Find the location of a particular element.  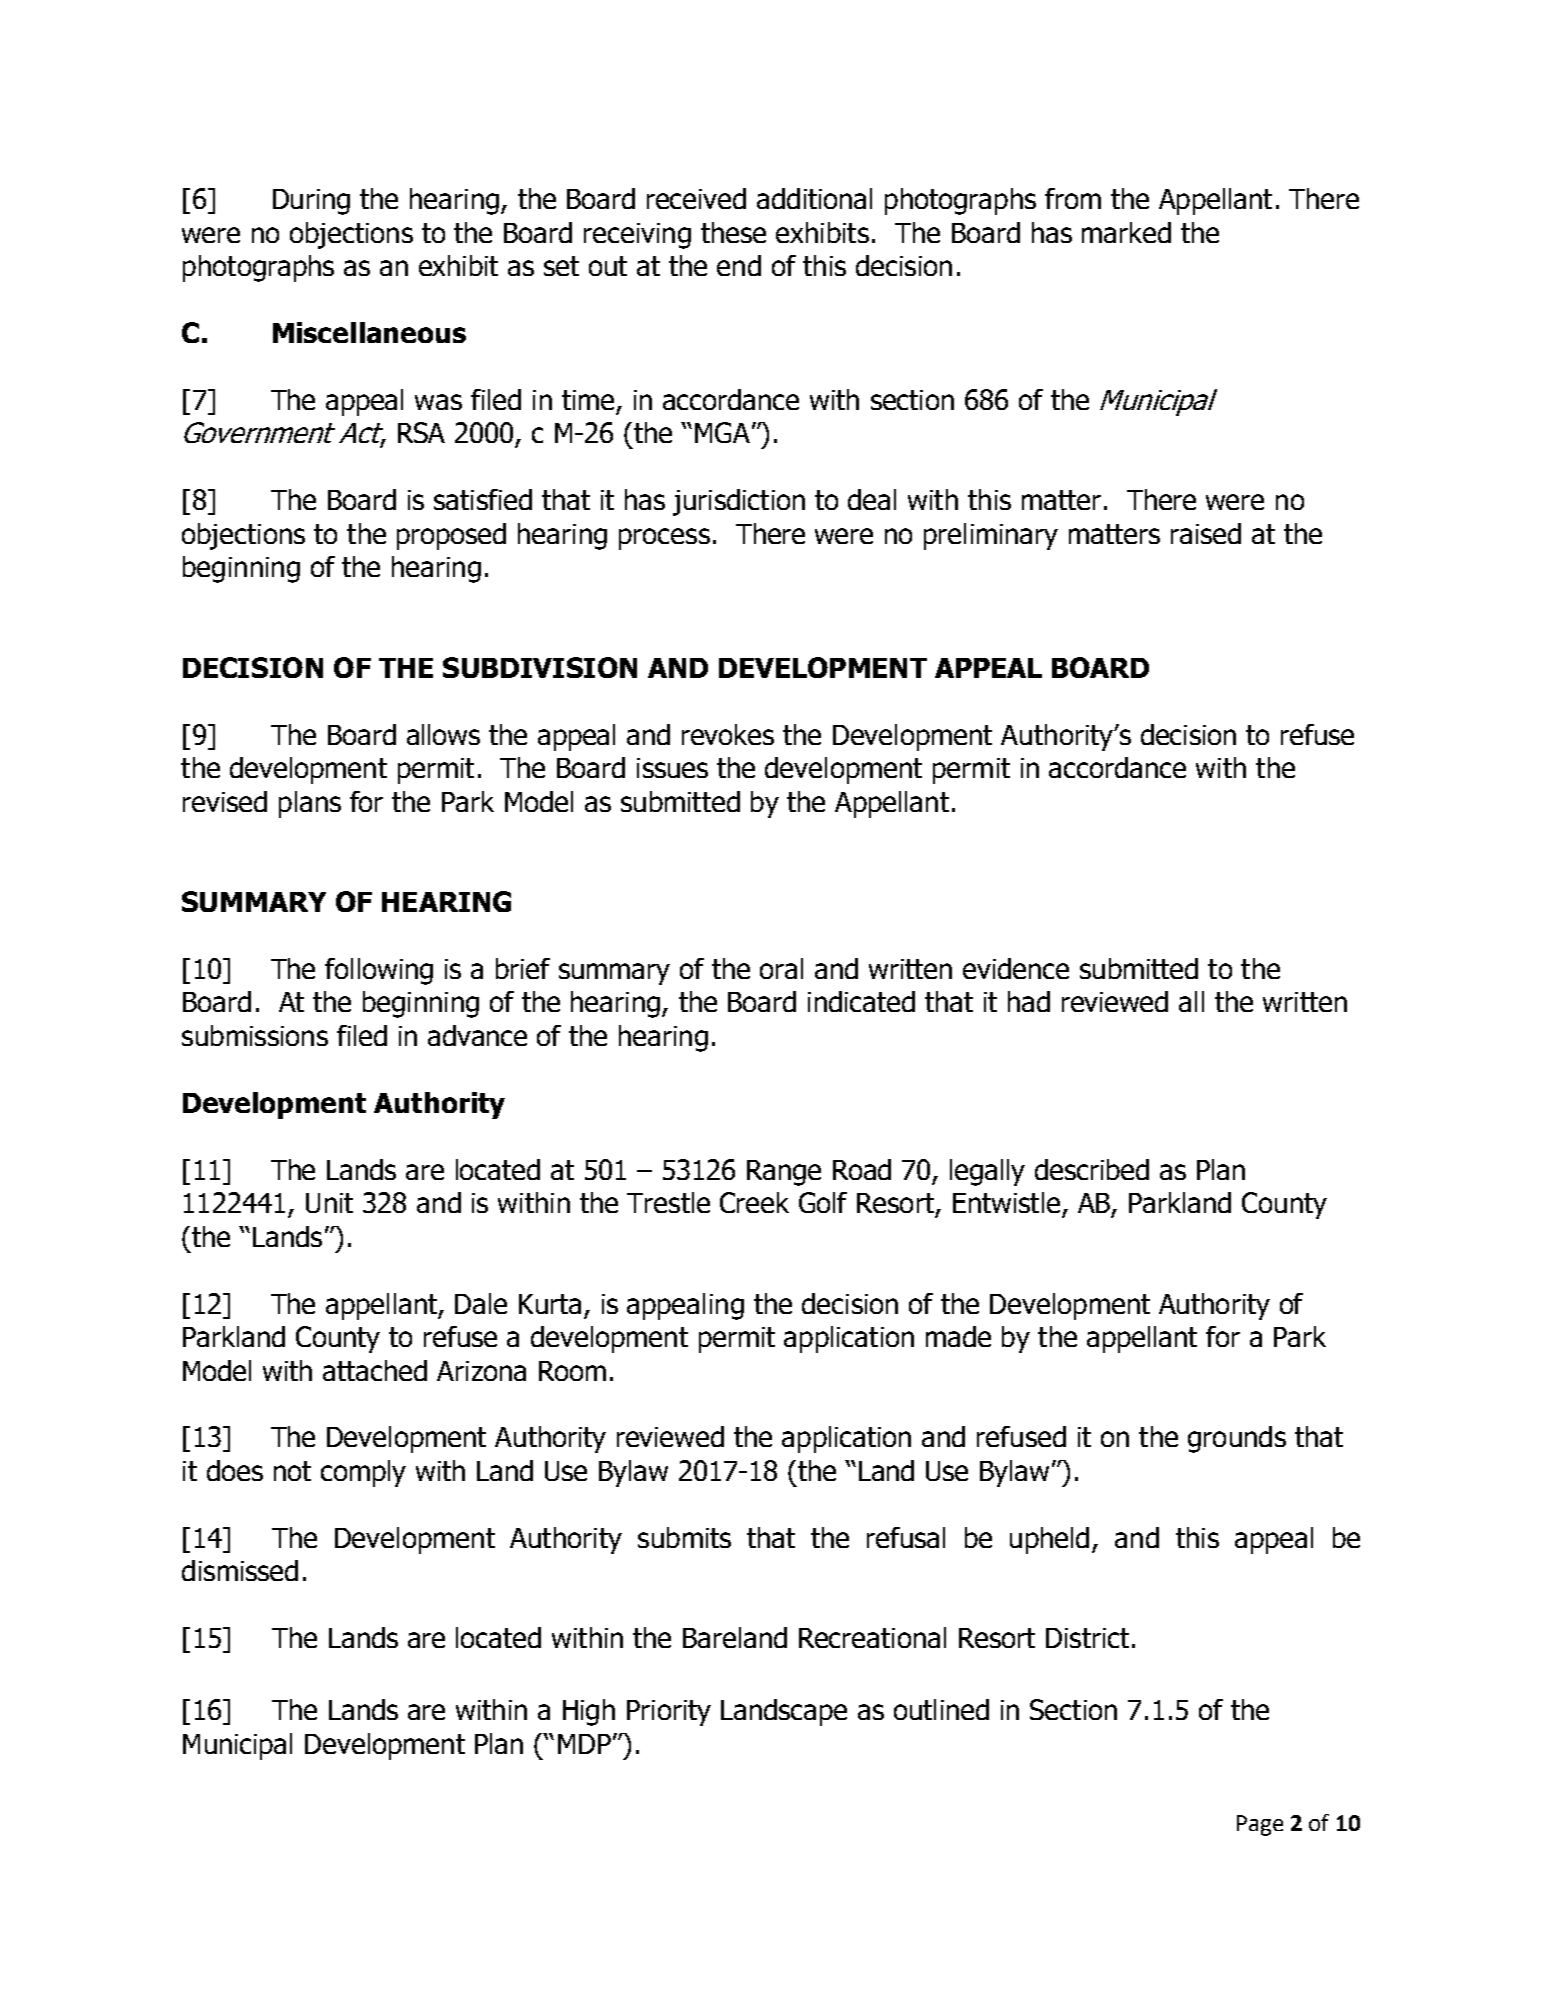

marked is located at coordinates (1126, 232).
